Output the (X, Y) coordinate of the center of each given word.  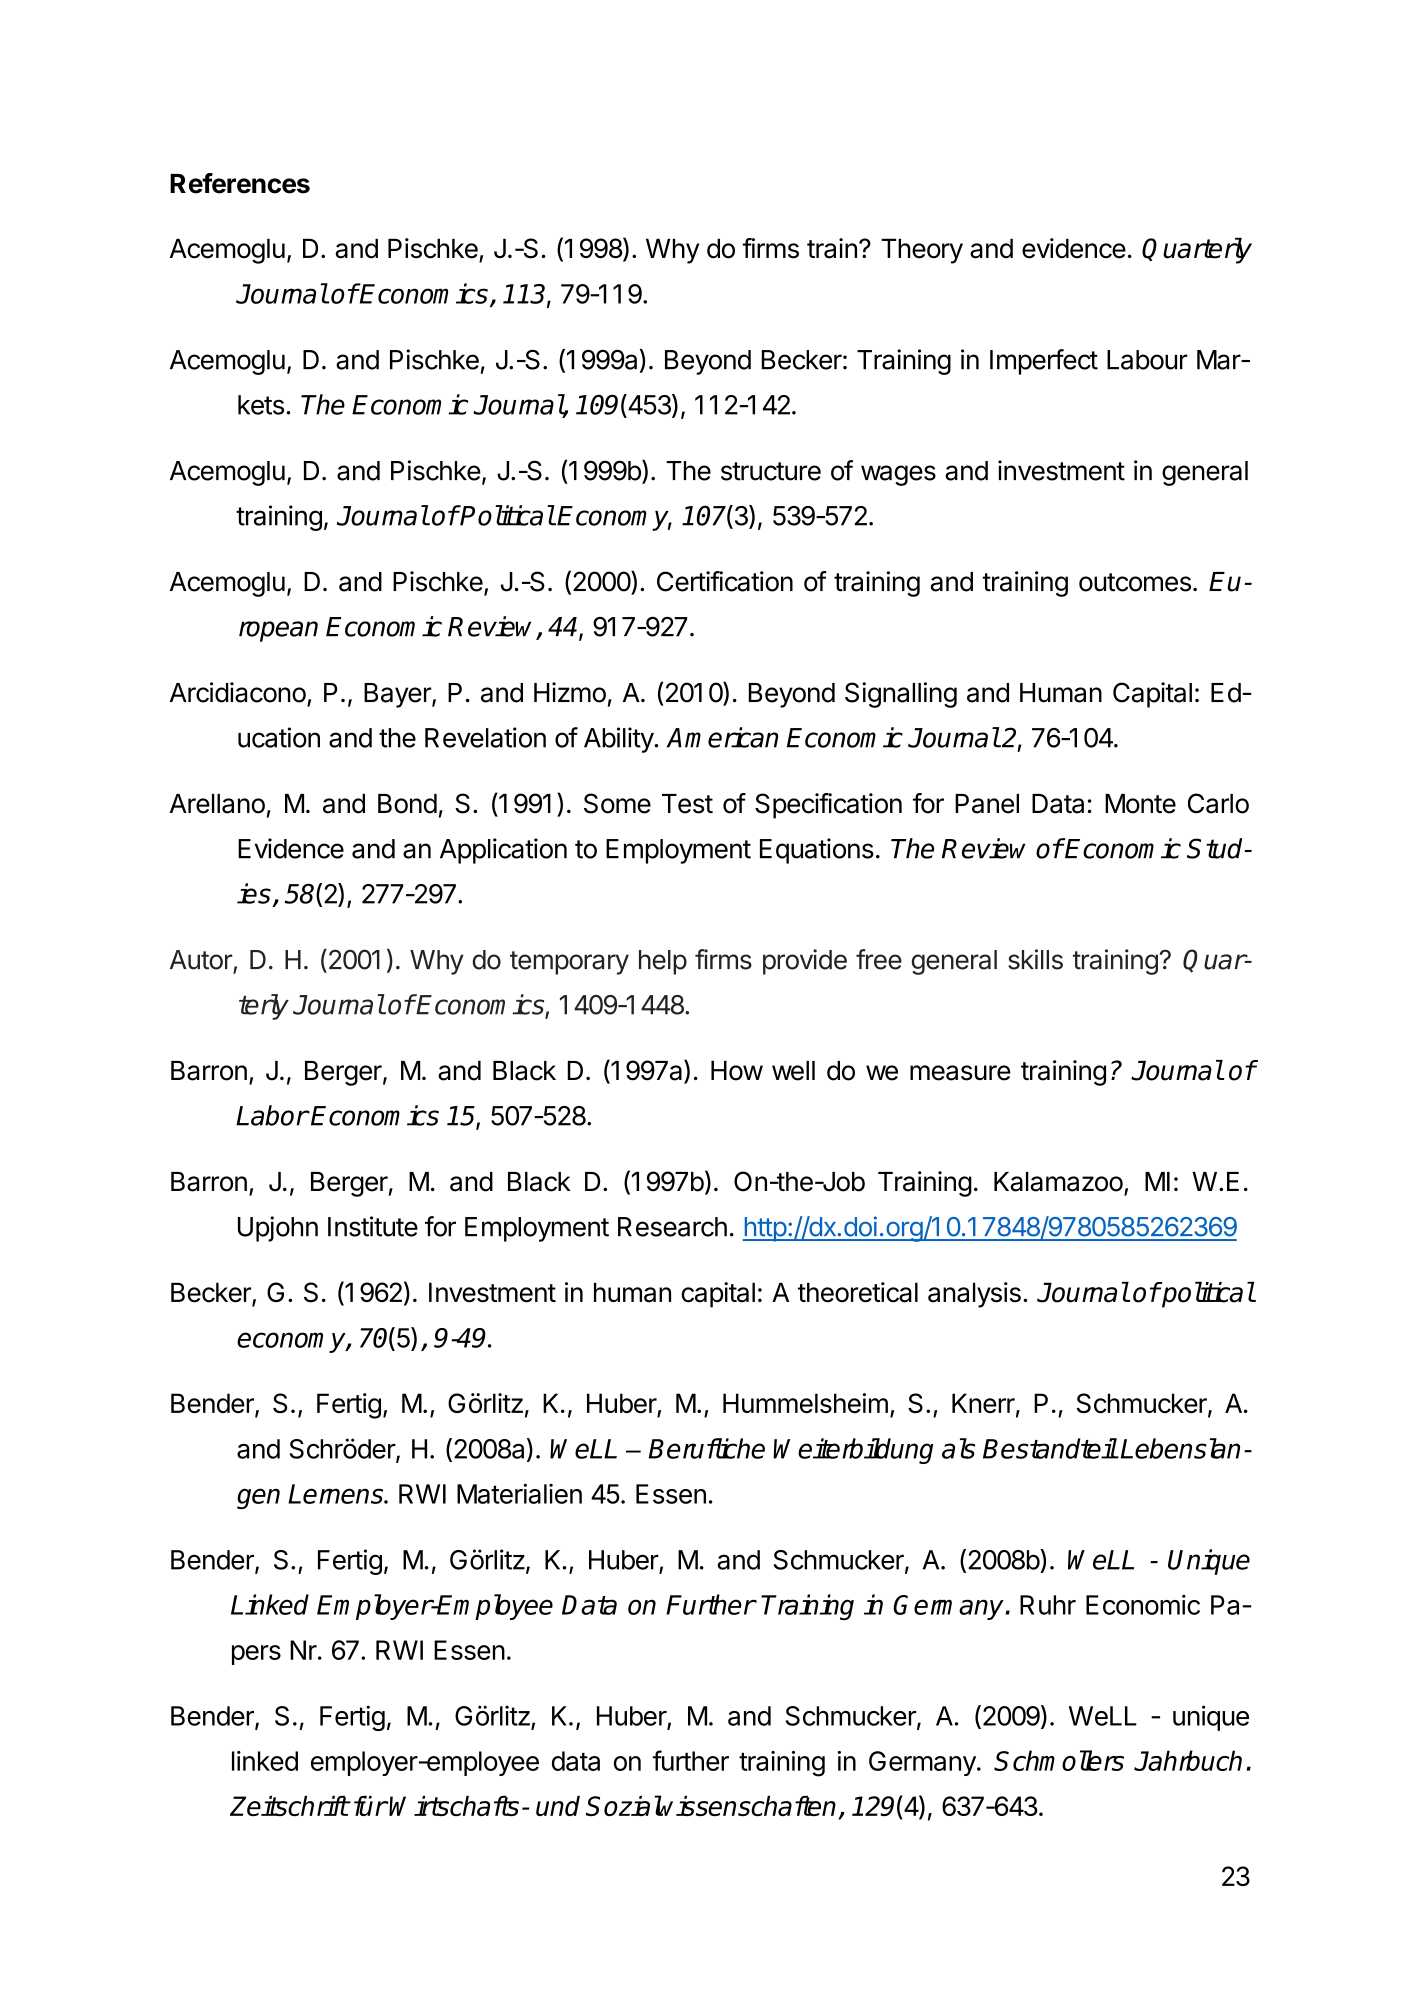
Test (687, 804)
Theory (922, 251)
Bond (407, 804)
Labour (1147, 360)
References (240, 183)
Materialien (519, 1493)
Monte (1140, 804)
